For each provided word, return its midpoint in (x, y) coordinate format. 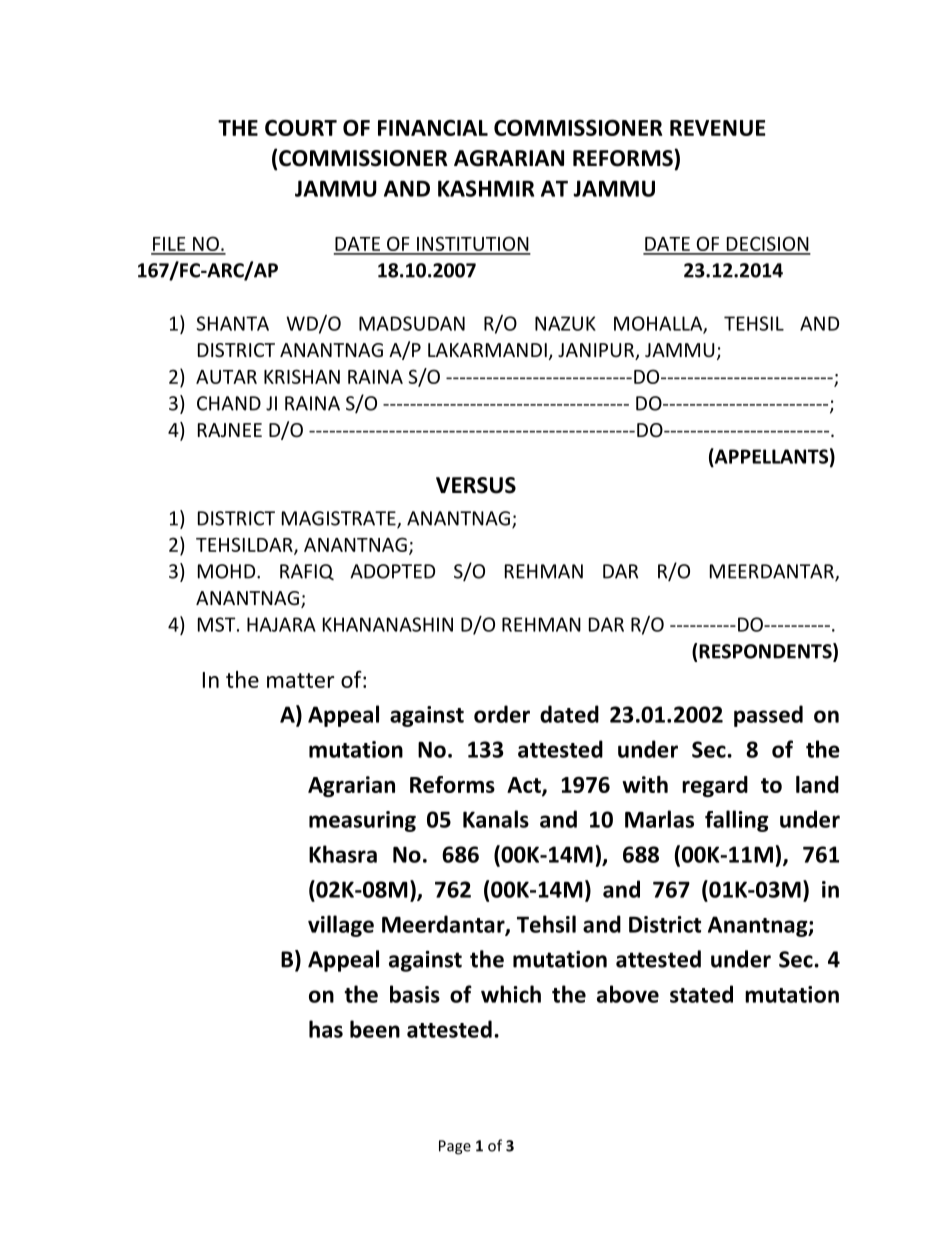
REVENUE (718, 128)
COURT (301, 128)
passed (768, 716)
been (375, 1029)
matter (301, 680)
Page (455, 1147)
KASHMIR (486, 188)
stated (701, 994)
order (502, 714)
